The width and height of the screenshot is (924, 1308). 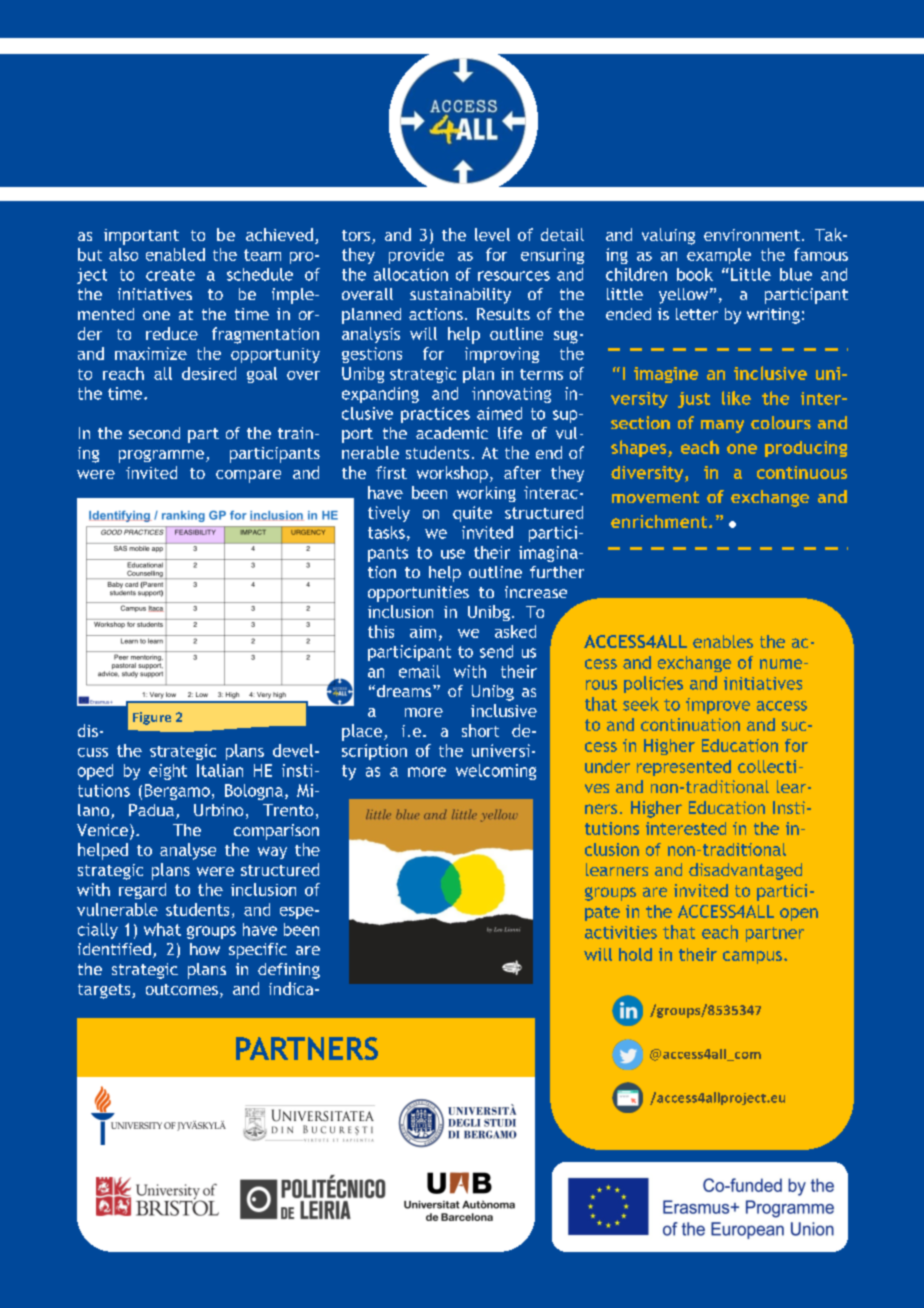 I want to click on example, so click(x=719, y=256).
